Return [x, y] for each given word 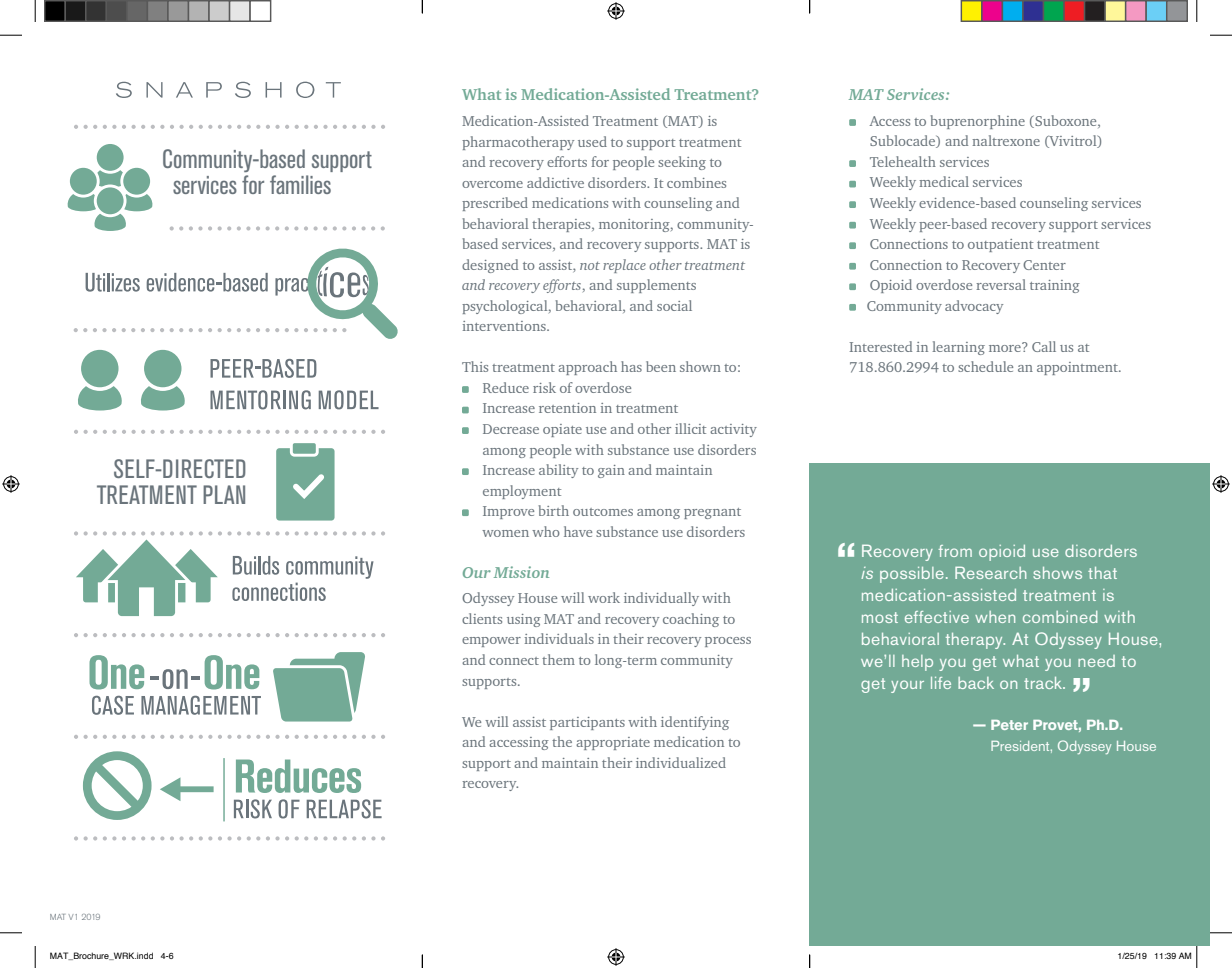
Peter [1009, 725]
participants [587, 723]
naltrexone [1006, 140]
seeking [682, 163]
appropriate [613, 743]
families [300, 184]
